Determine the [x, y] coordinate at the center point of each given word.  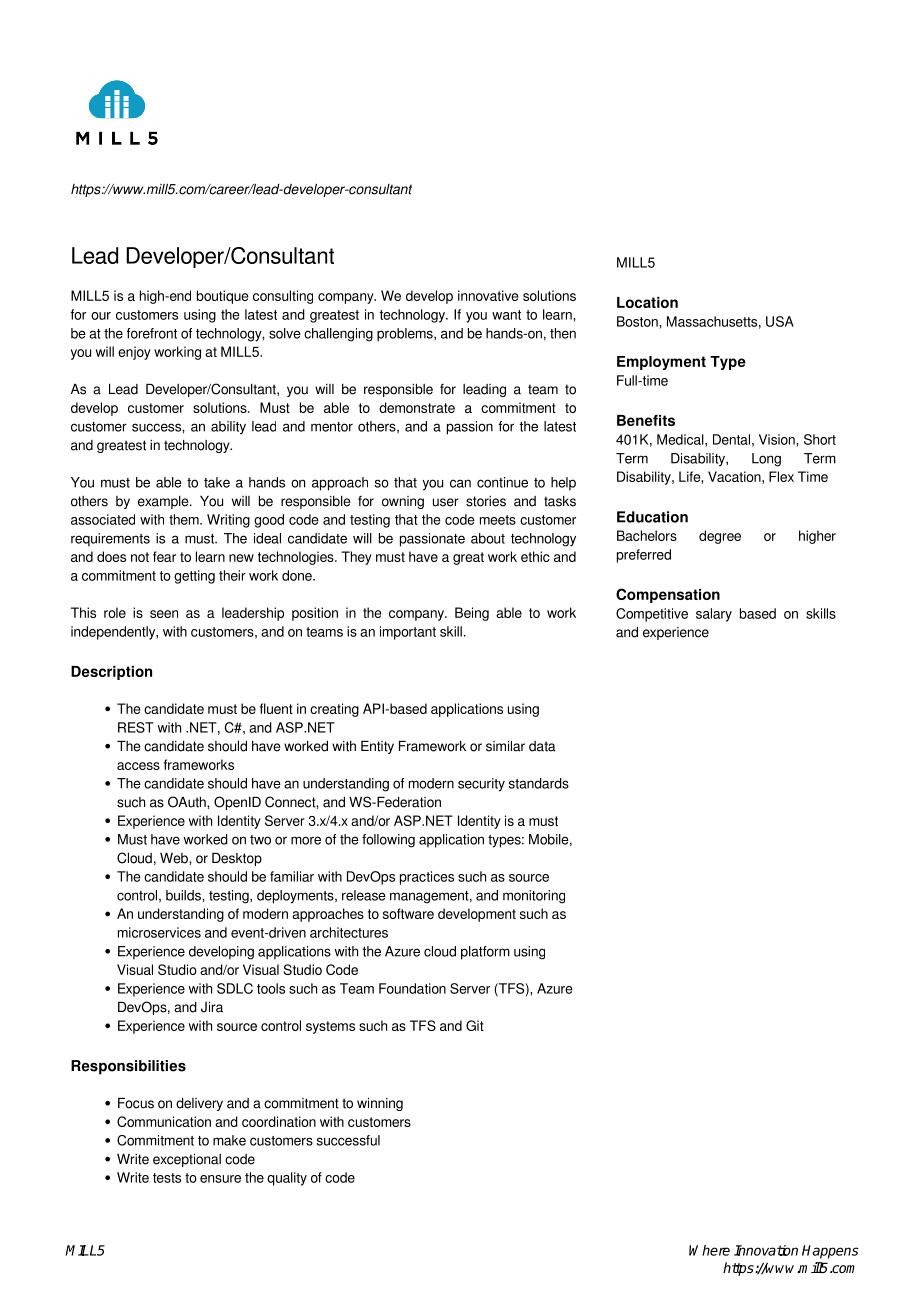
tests [167, 1178]
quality [287, 1179]
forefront [152, 333]
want [506, 315]
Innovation [766, 1250]
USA [780, 321]
